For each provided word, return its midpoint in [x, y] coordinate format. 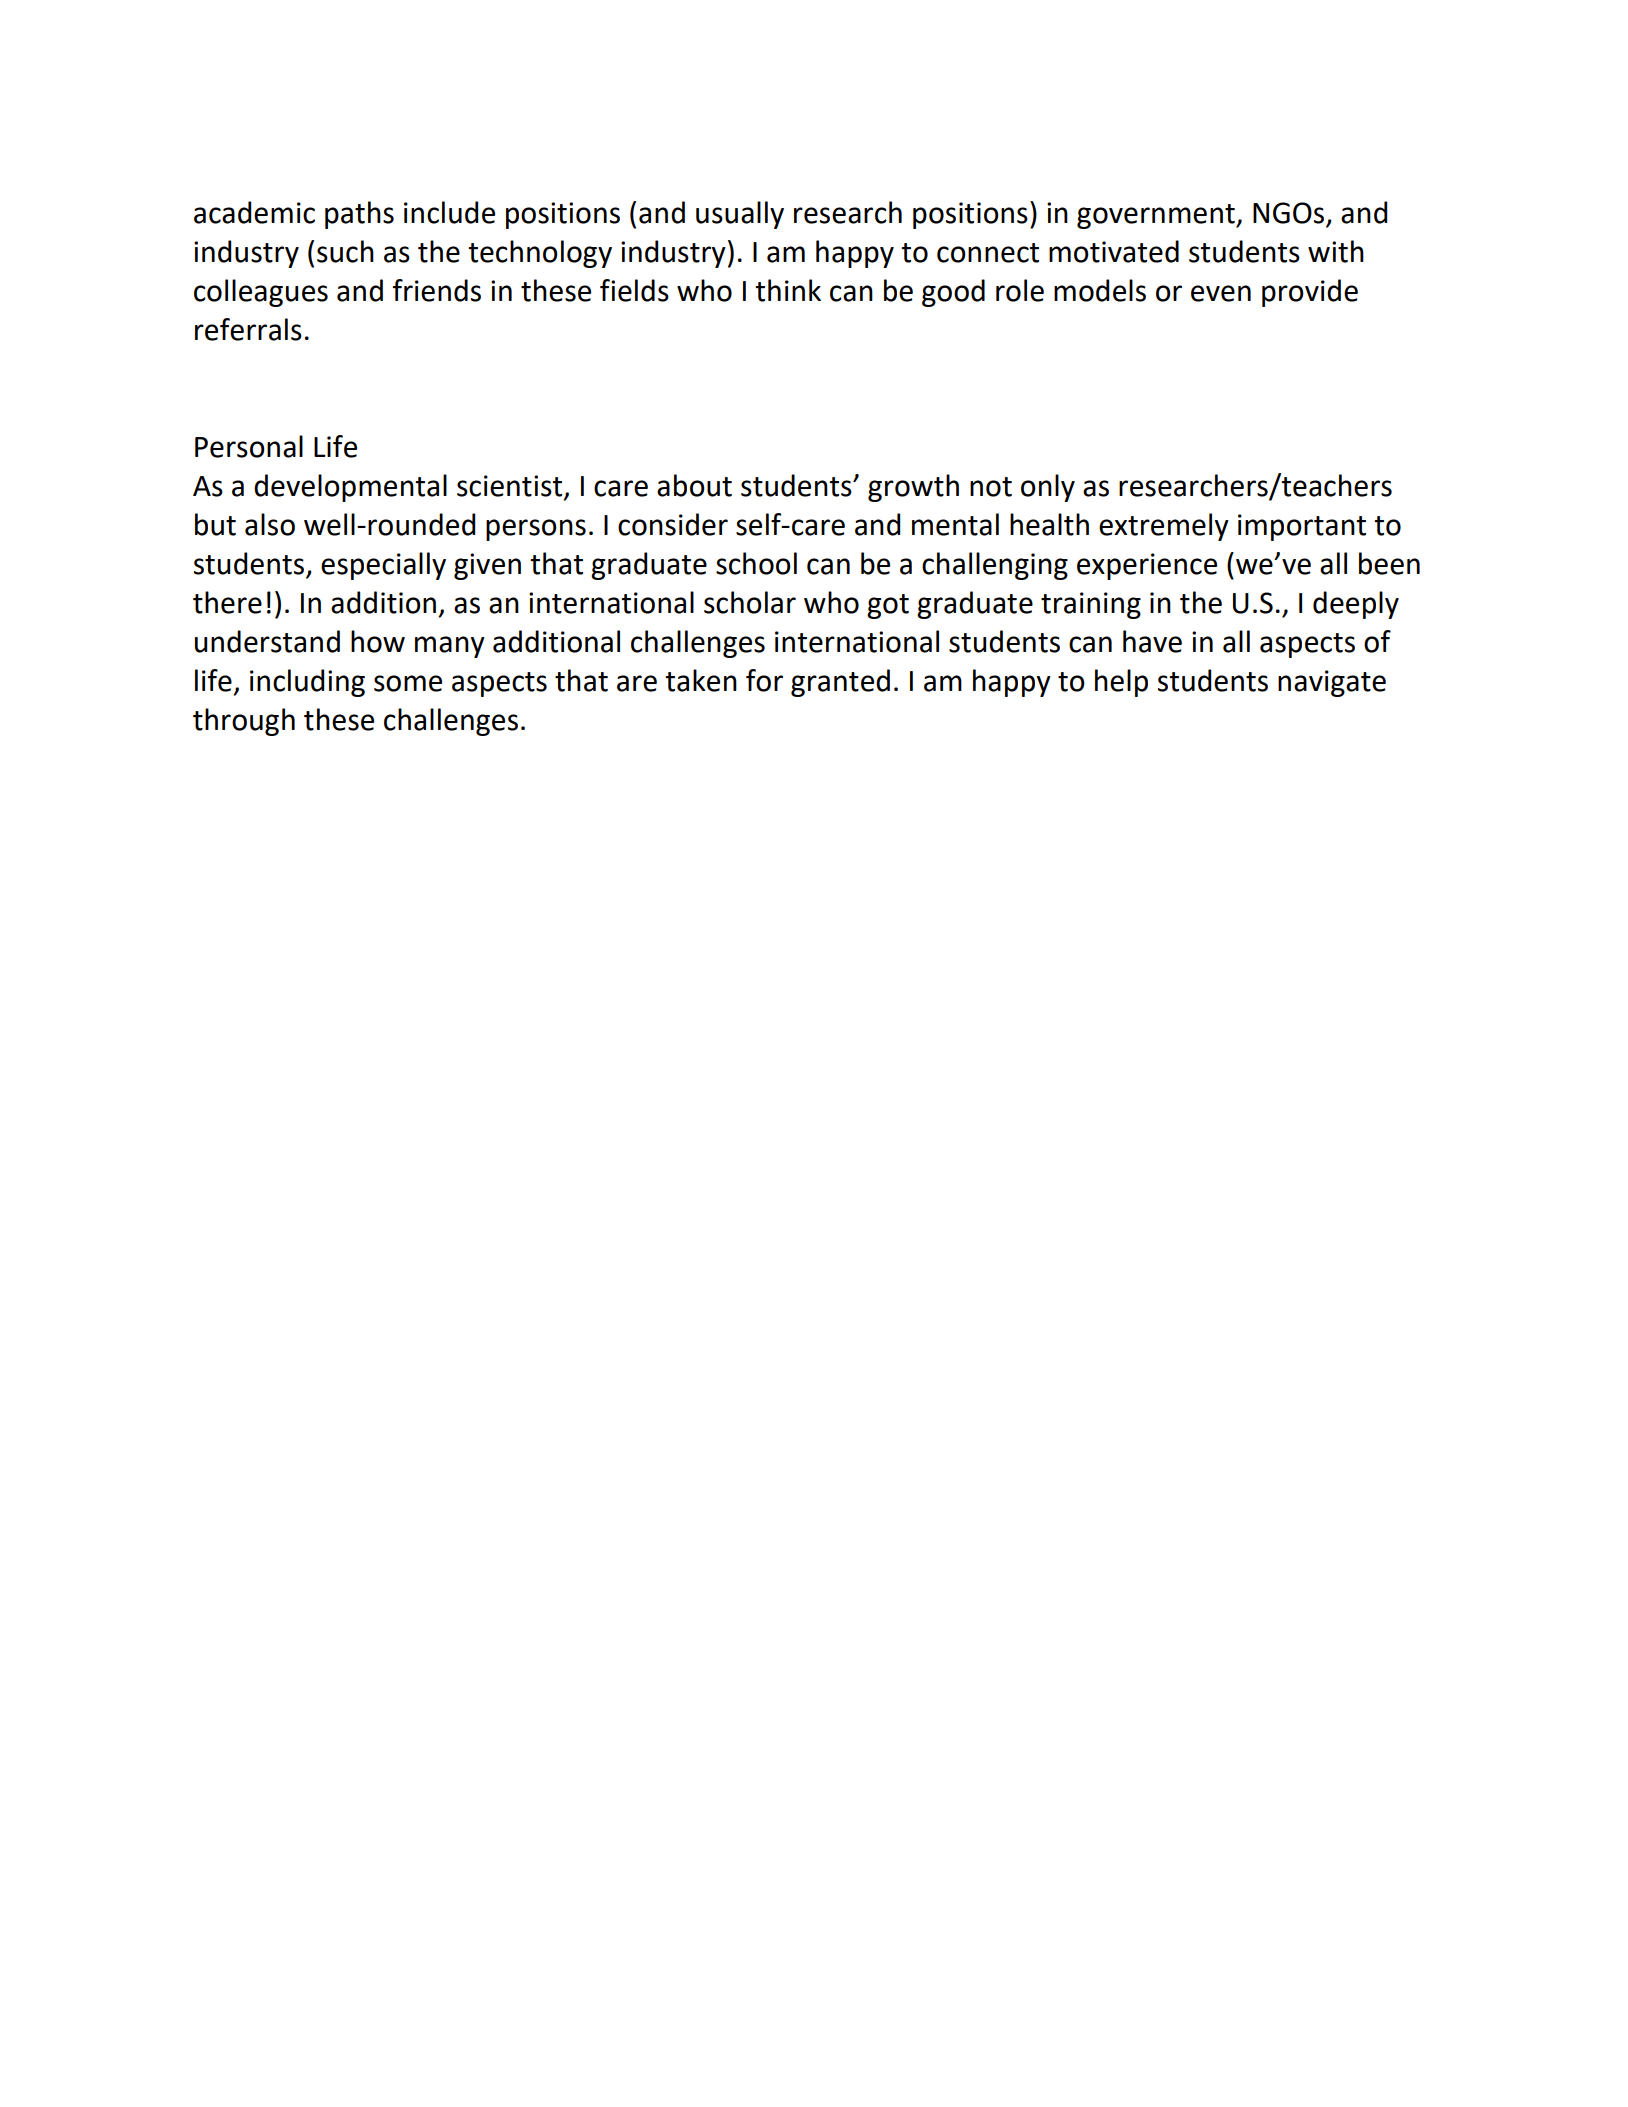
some [408, 683]
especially [383, 566]
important [1302, 527]
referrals [248, 329]
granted [840, 683]
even [1221, 293]
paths [359, 215]
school [756, 563]
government [1157, 216]
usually [740, 215]
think [788, 290]
